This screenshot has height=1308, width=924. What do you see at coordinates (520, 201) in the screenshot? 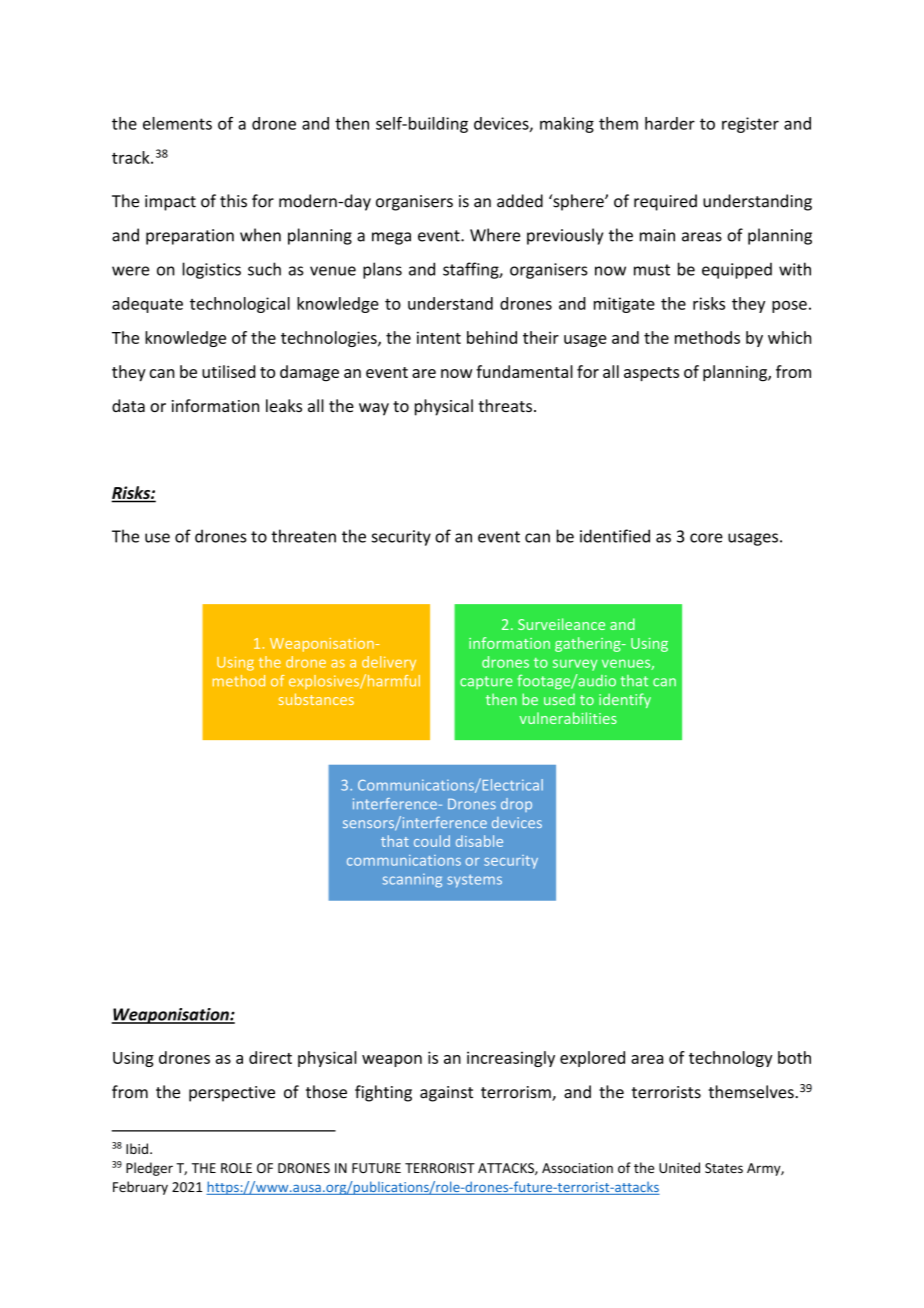
I see `added` at bounding box center [520, 201].
